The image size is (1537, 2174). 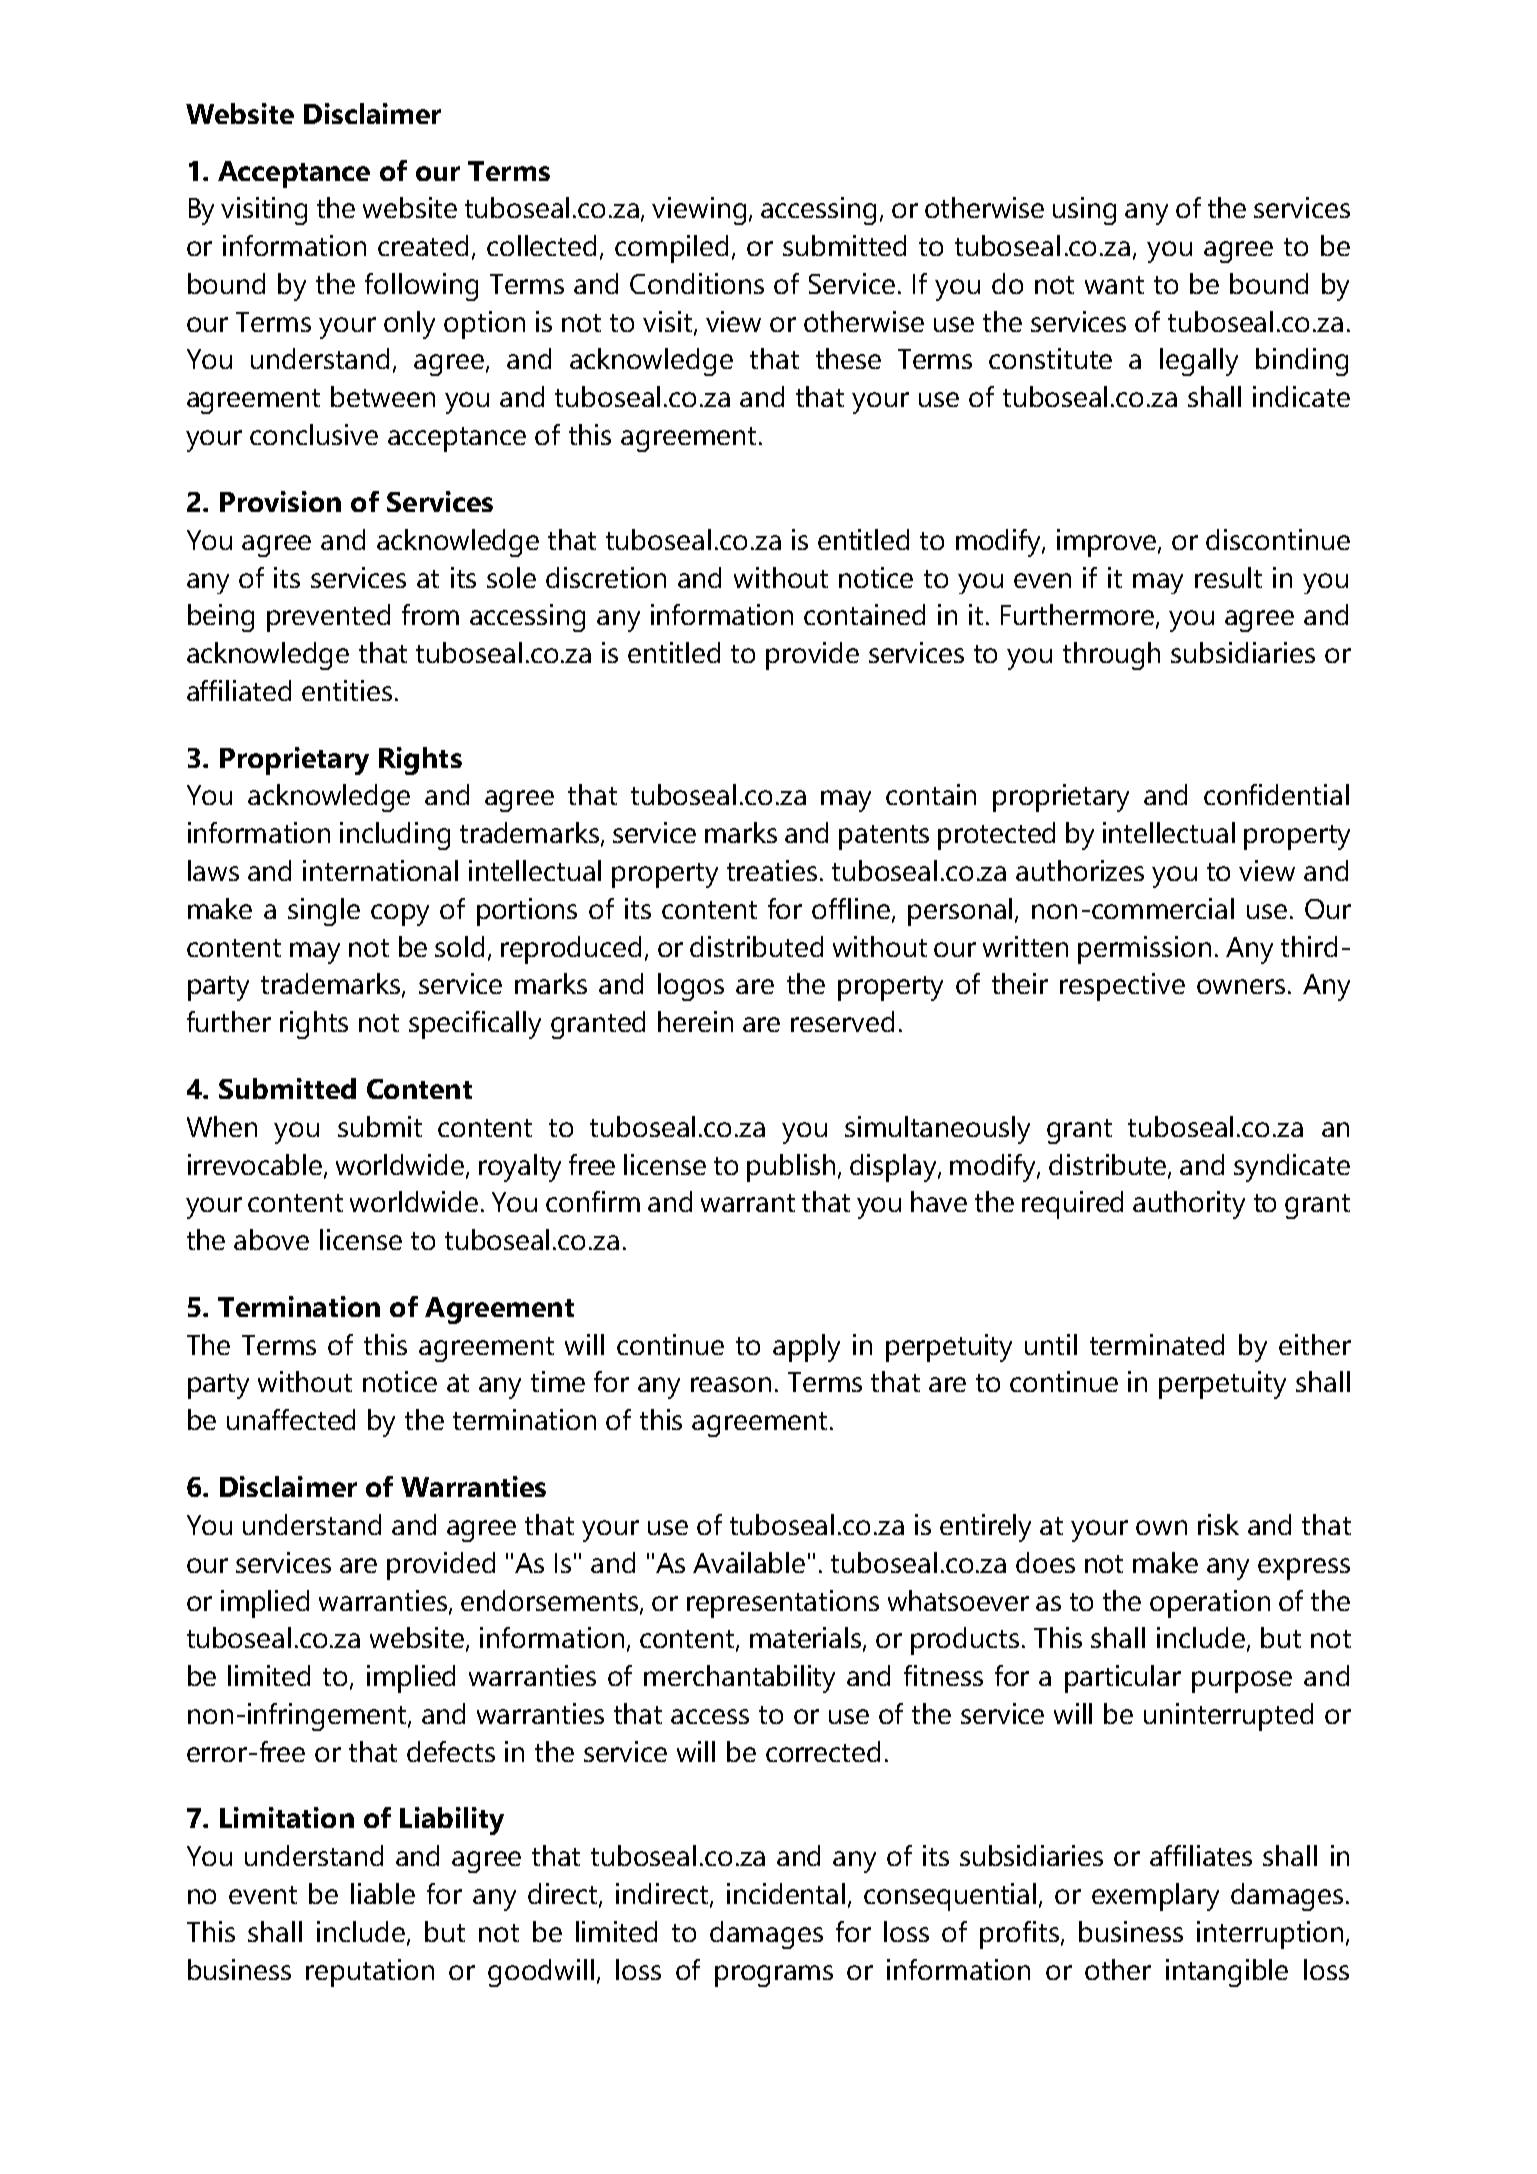 I want to click on incidental, so click(x=786, y=1893).
